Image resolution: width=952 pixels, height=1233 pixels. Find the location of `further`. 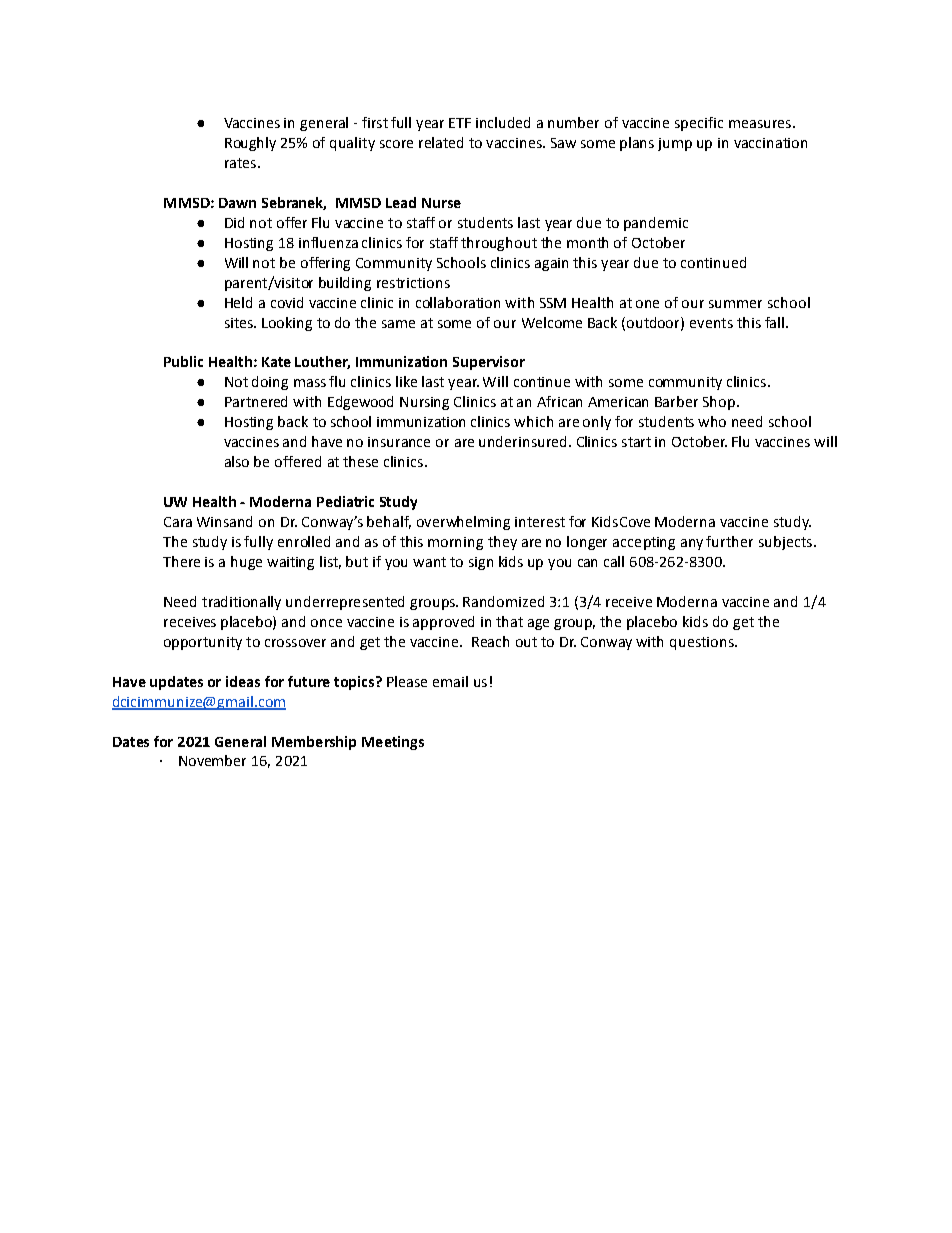

further is located at coordinates (729, 541).
